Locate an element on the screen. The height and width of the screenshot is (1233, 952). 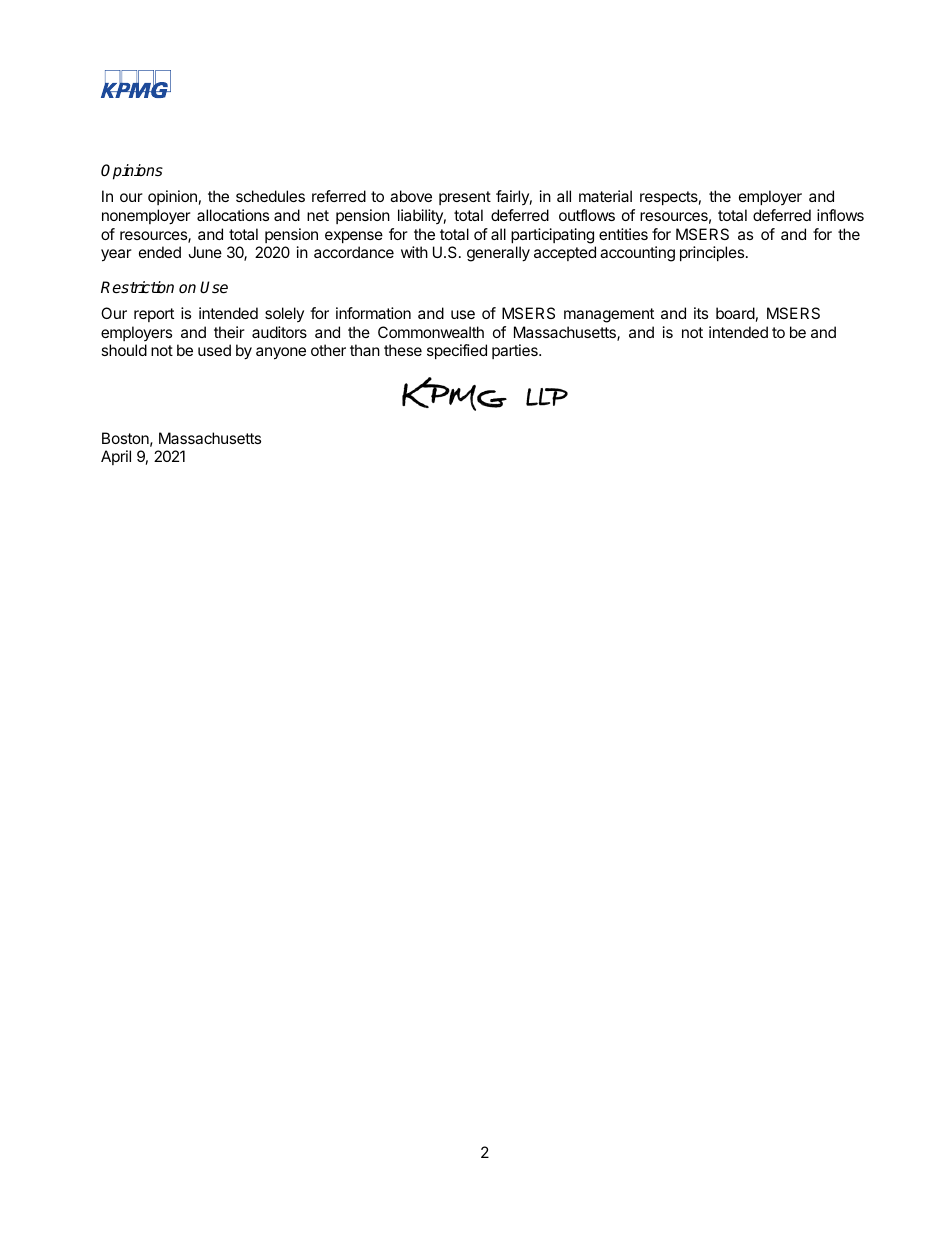
principles is located at coordinates (712, 253).
